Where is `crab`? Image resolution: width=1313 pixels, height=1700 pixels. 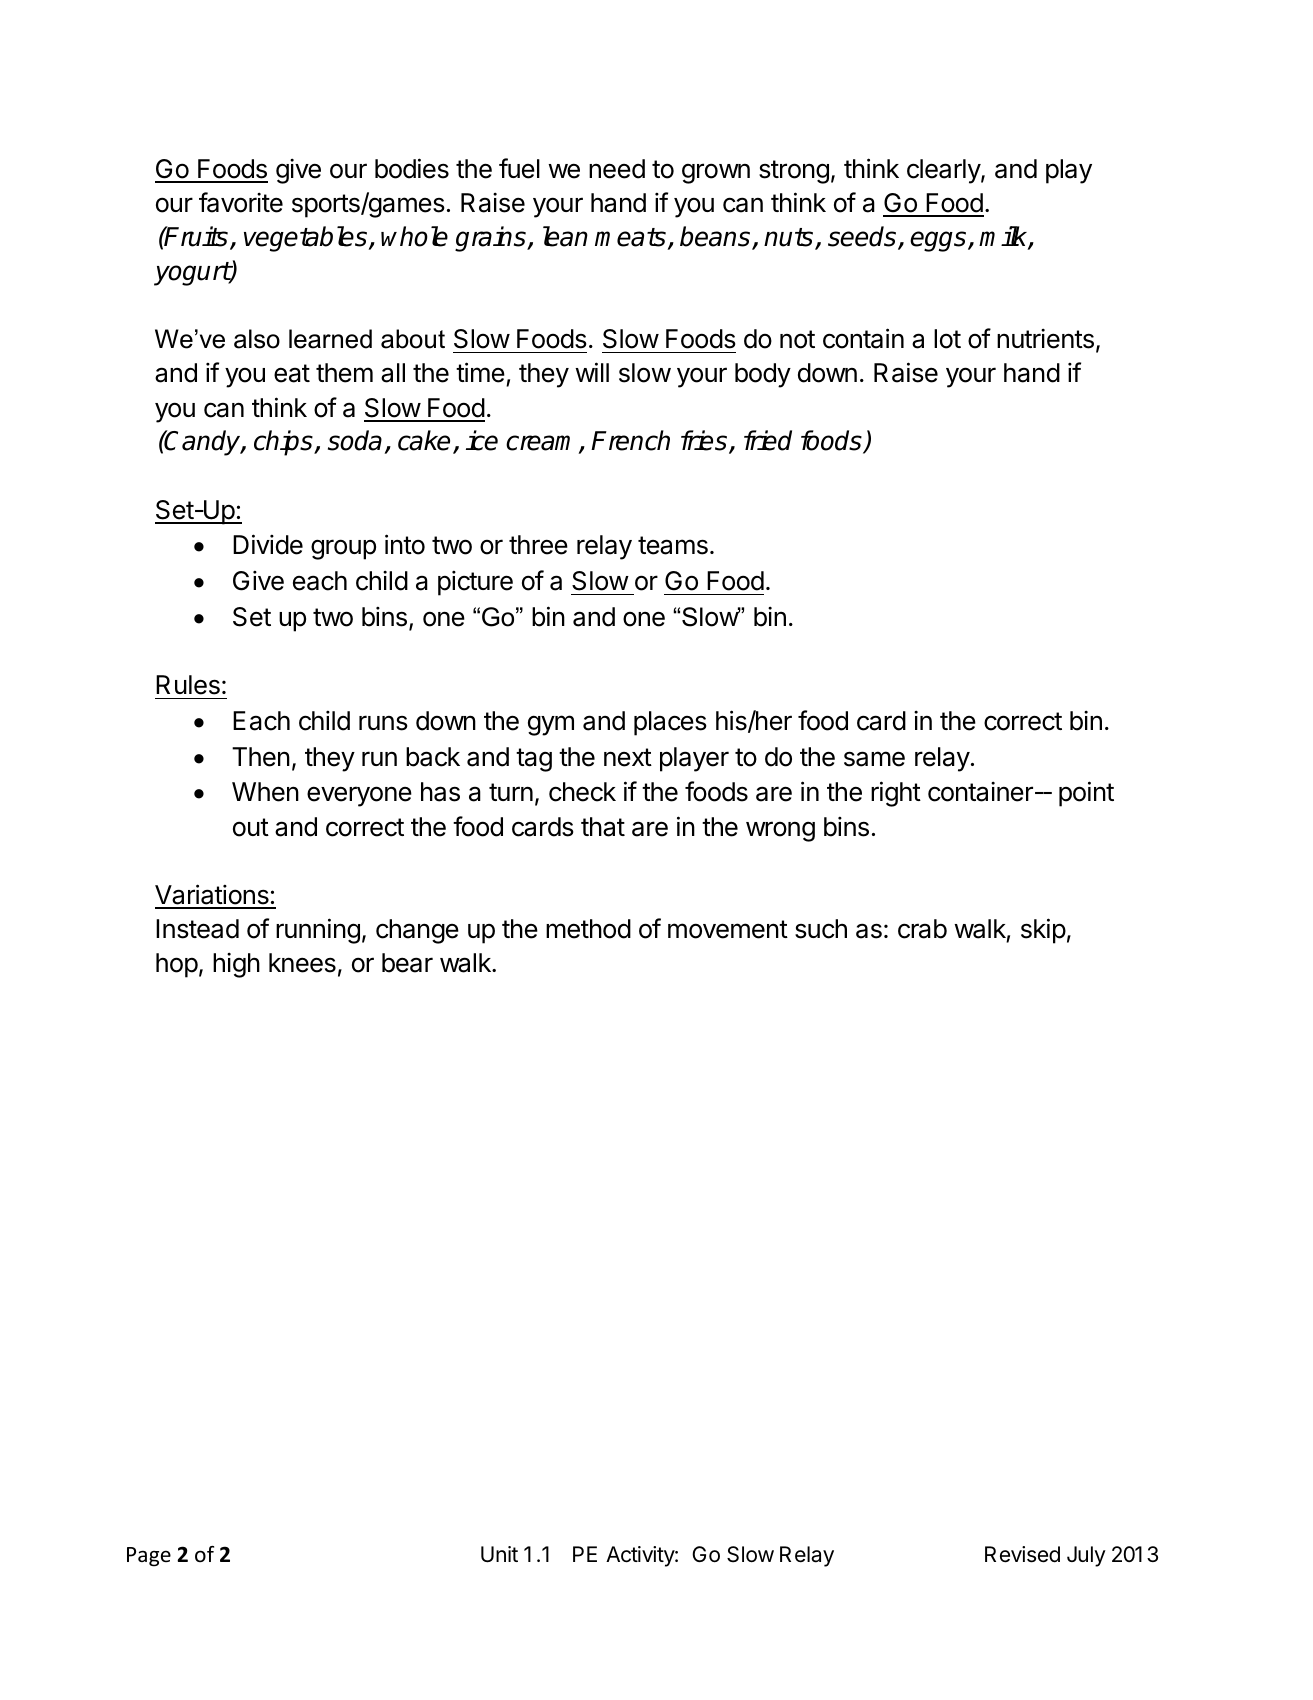 crab is located at coordinates (922, 929).
